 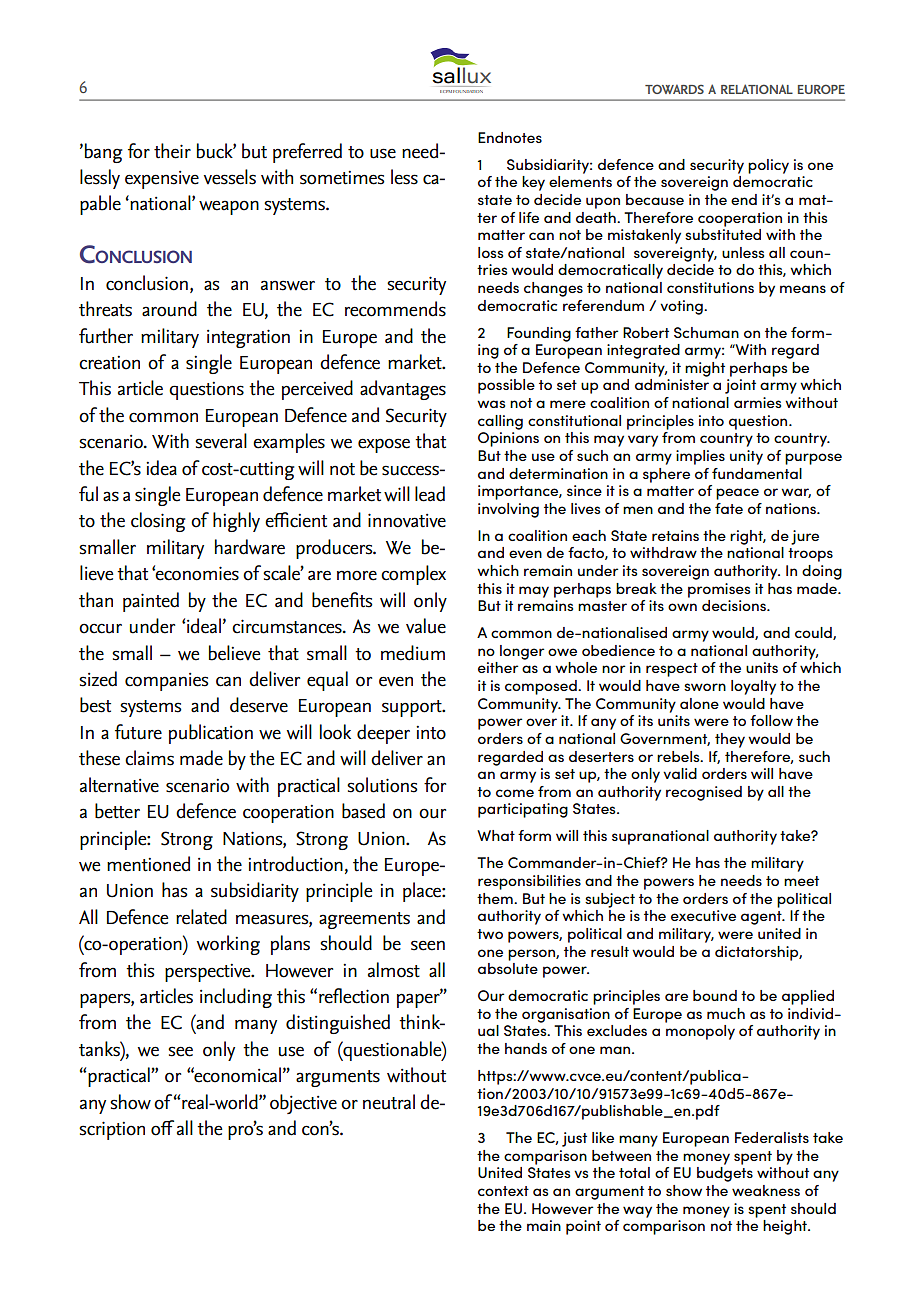 What do you see at coordinates (172, 151) in the document?
I see `their` at bounding box center [172, 151].
